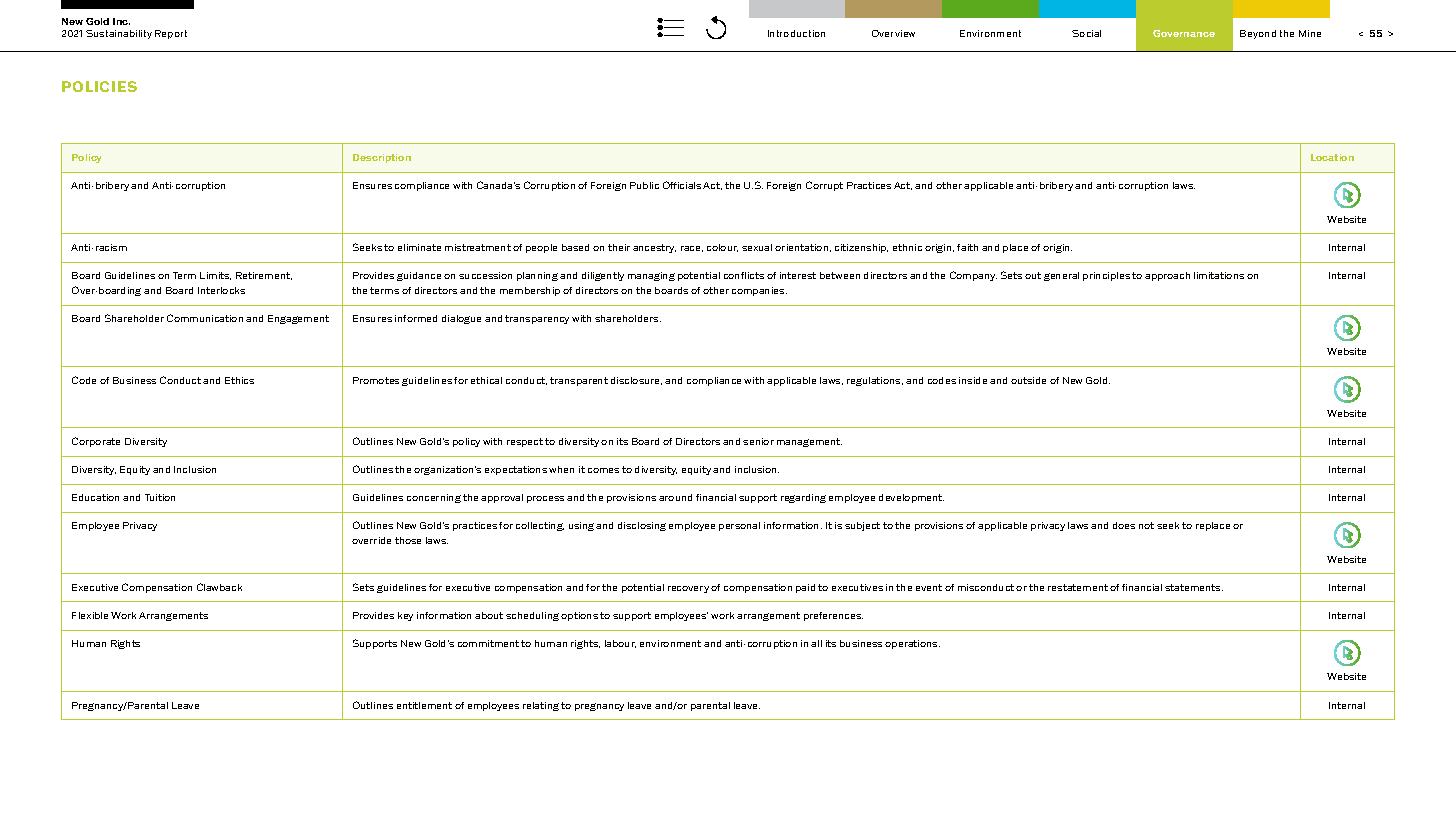 The height and width of the screenshot is (819, 1456). What do you see at coordinates (171, 34) in the screenshot?
I see `Report` at bounding box center [171, 34].
